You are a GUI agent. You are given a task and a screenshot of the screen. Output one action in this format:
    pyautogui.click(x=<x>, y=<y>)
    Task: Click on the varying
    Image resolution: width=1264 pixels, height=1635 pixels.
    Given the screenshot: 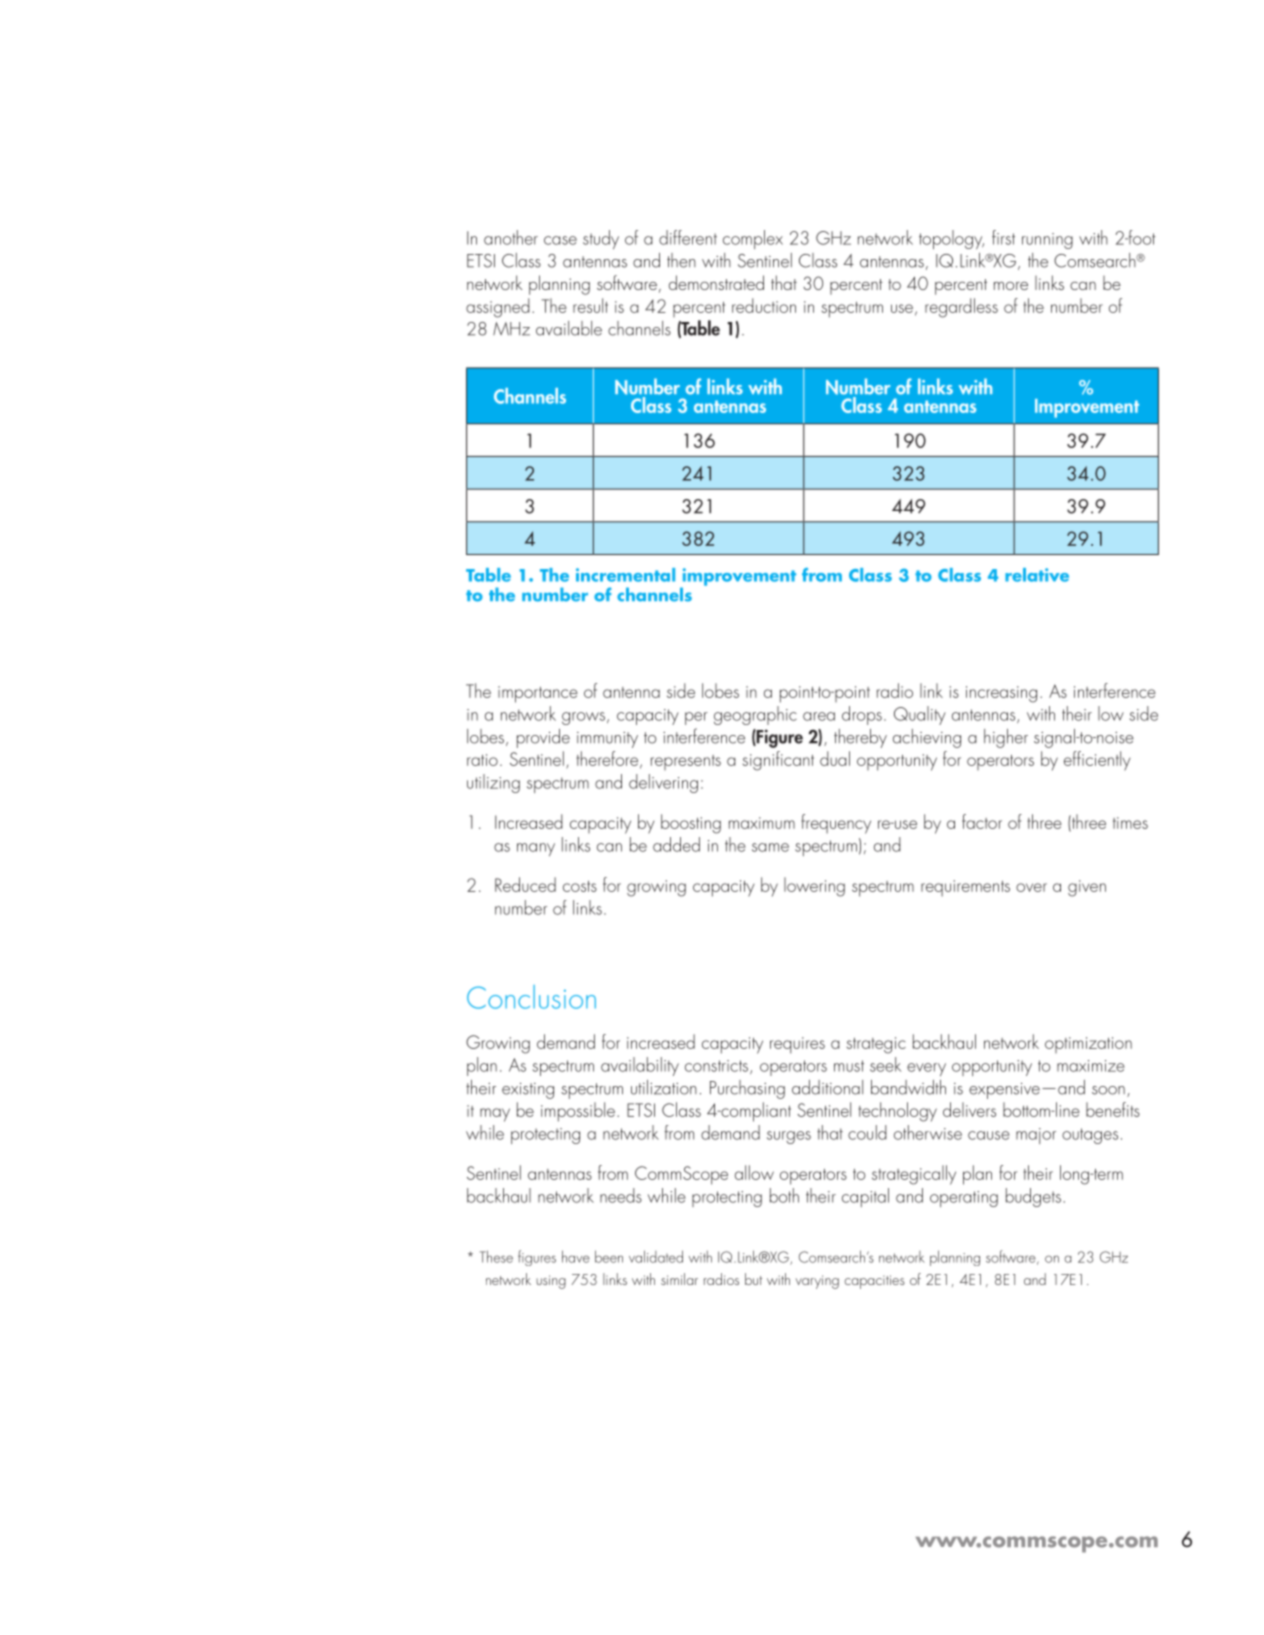 What is the action you would take?
    pyautogui.click(x=817, y=1282)
